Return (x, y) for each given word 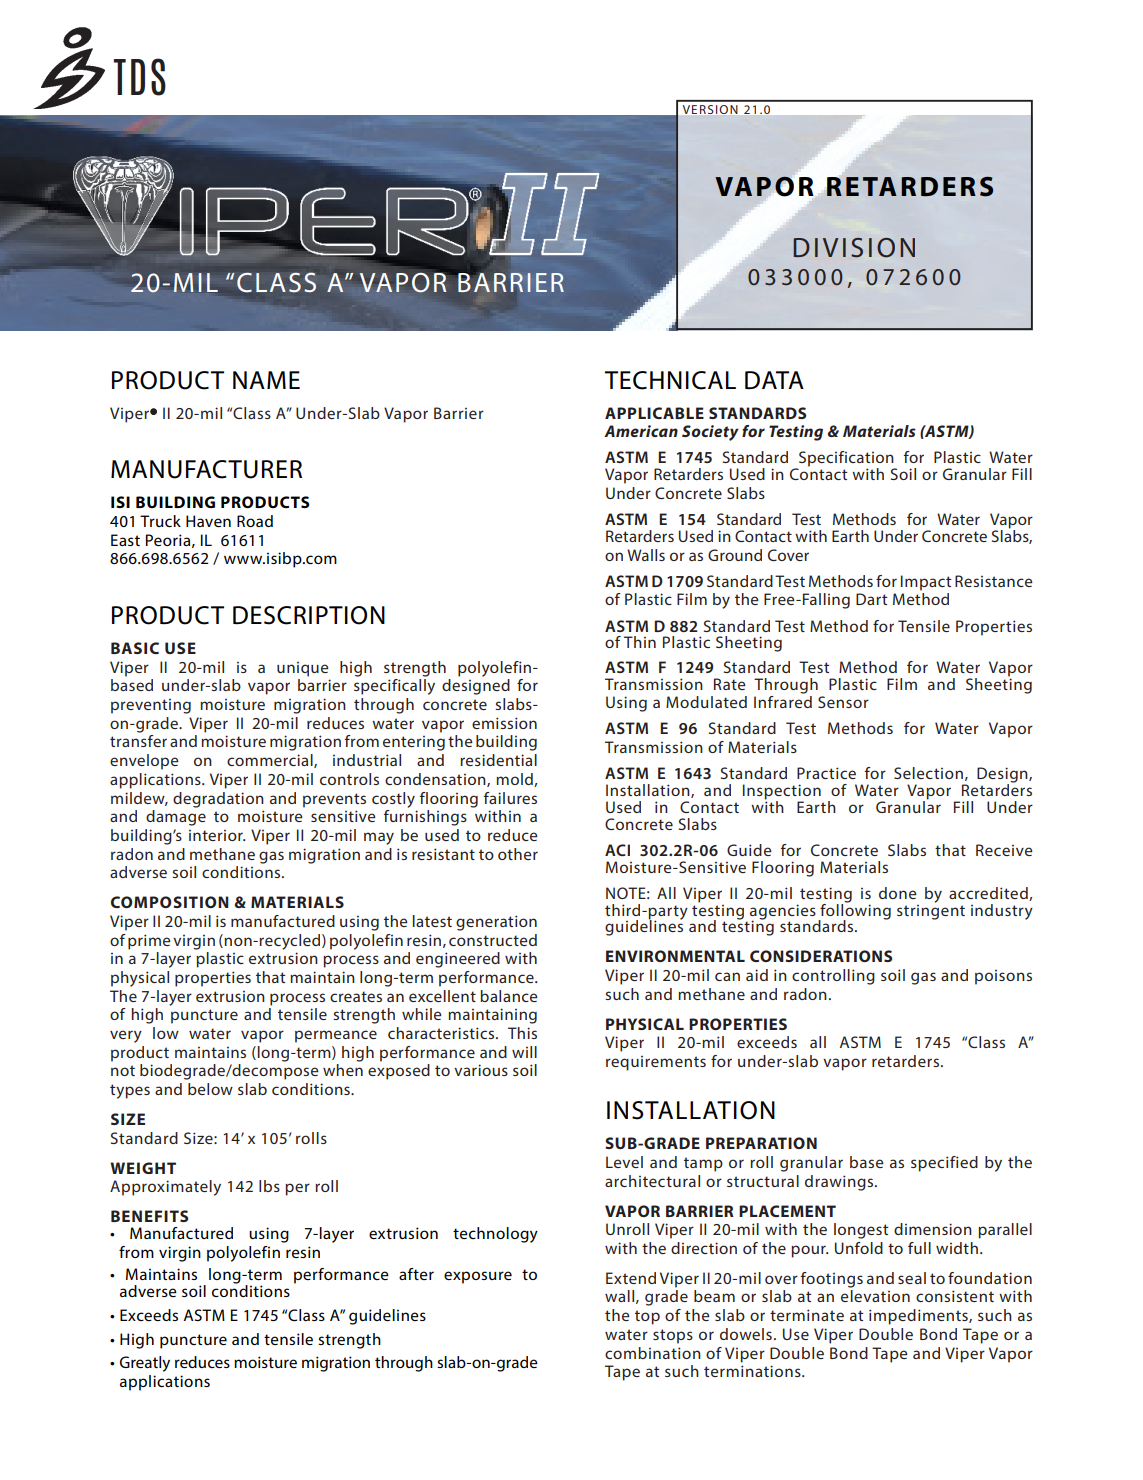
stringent (931, 911)
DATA (774, 380)
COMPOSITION (170, 902)
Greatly (145, 1364)
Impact (926, 583)
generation (496, 923)
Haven (208, 521)
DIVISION (854, 248)
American (641, 431)
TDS (140, 77)
